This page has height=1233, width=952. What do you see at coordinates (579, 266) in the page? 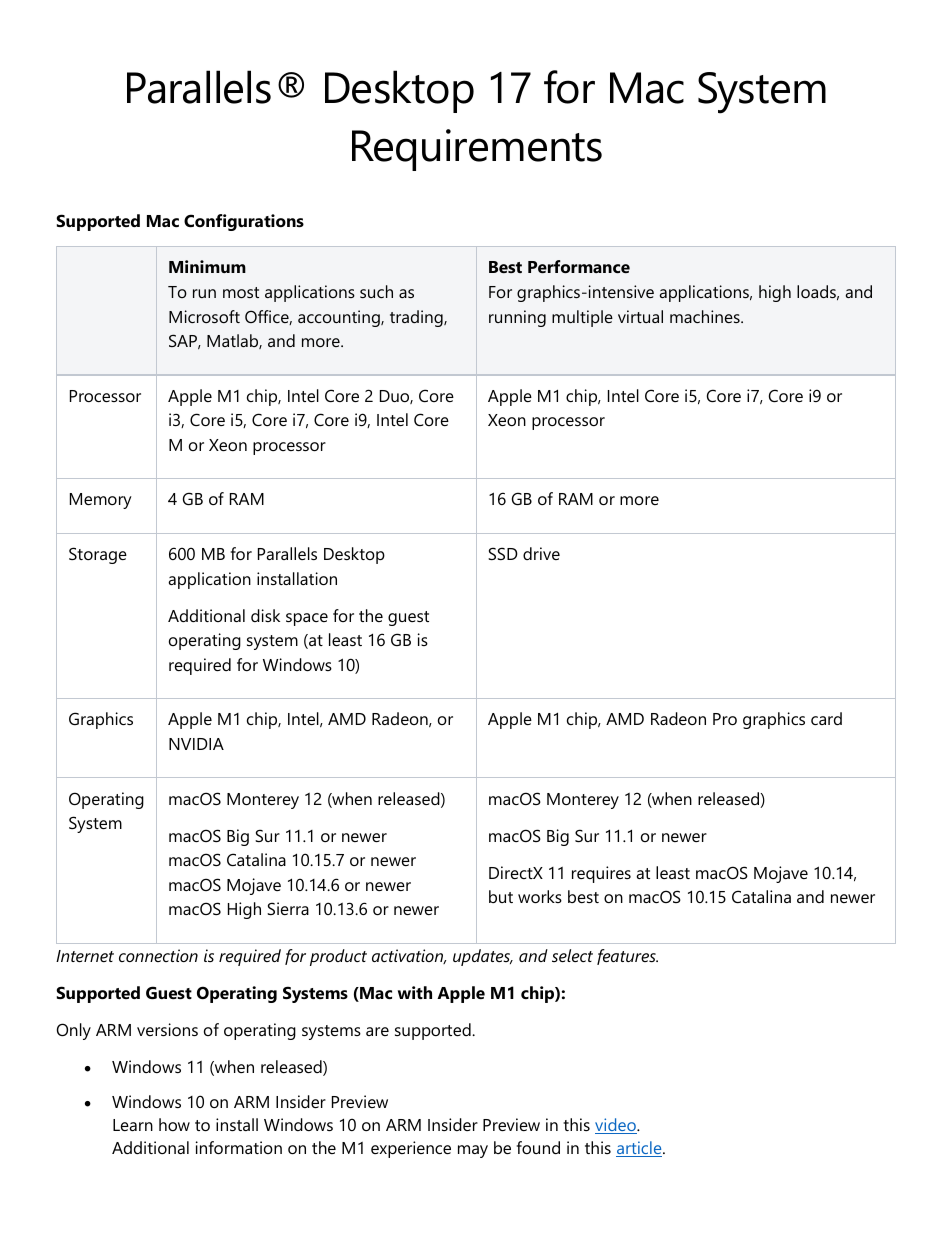
I see `Performance` at bounding box center [579, 266].
